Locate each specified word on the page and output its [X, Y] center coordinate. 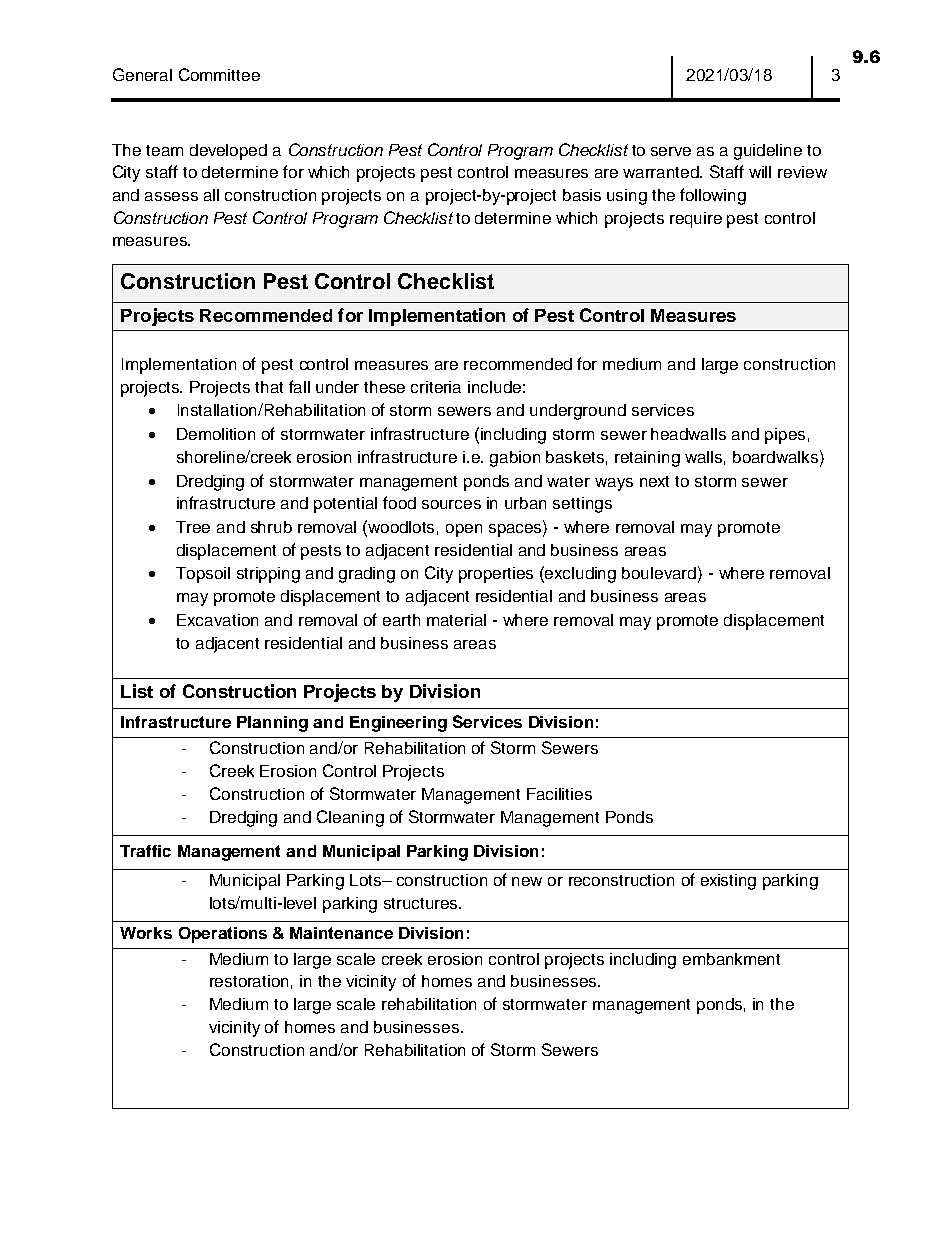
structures [422, 903]
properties [496, 575]
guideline [768, 152]
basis [582, 195]
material [456, 620]
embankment [731, 959]
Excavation [217, 620]
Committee [219, 74]
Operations [223, 935]
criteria [436, 387]
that [269, 387]
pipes [785, 436]
